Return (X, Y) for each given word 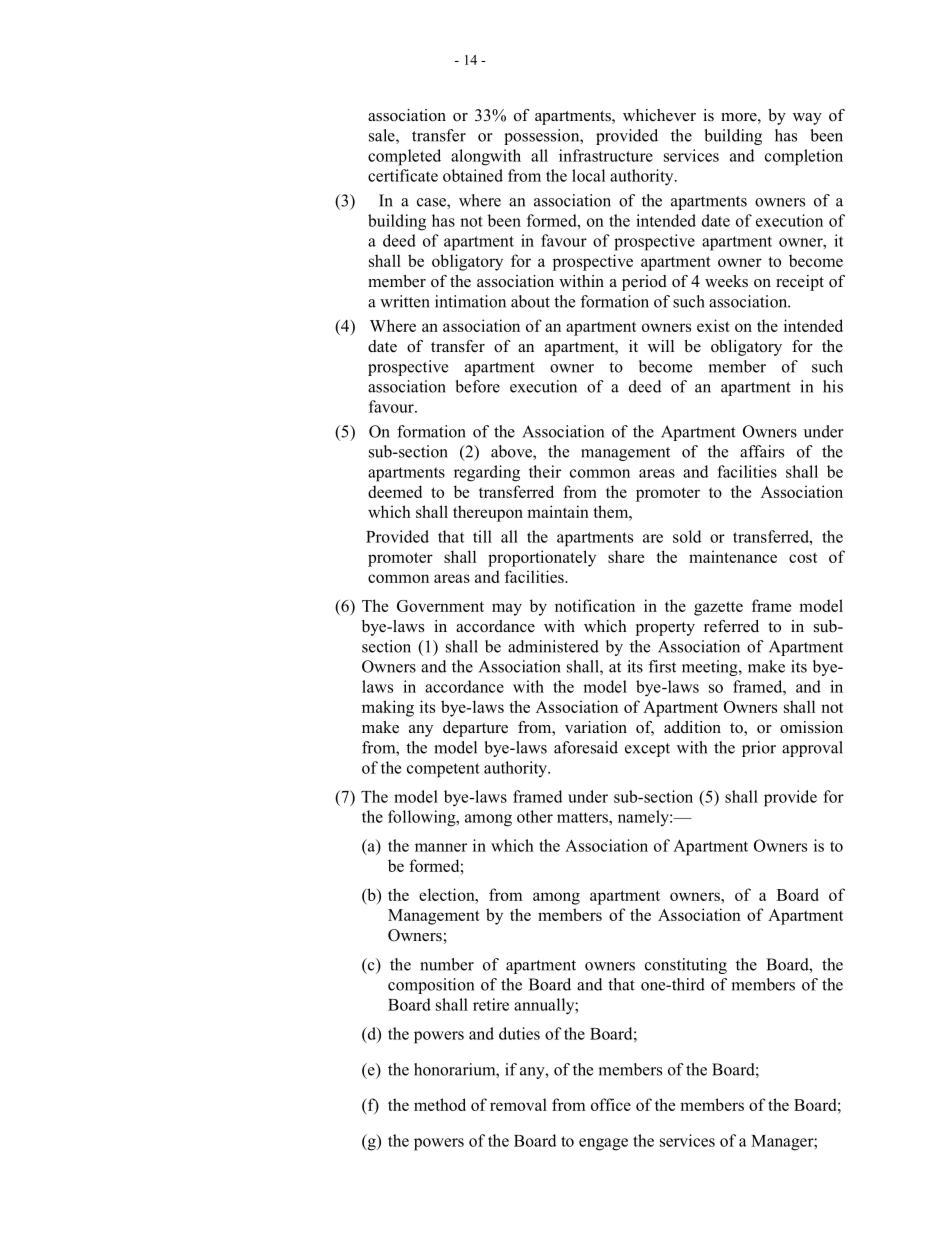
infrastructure (606, 155)
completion (804, 157)
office (611, 1104)
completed (404, 157)
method (440, 1104)
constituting (686, 966)
